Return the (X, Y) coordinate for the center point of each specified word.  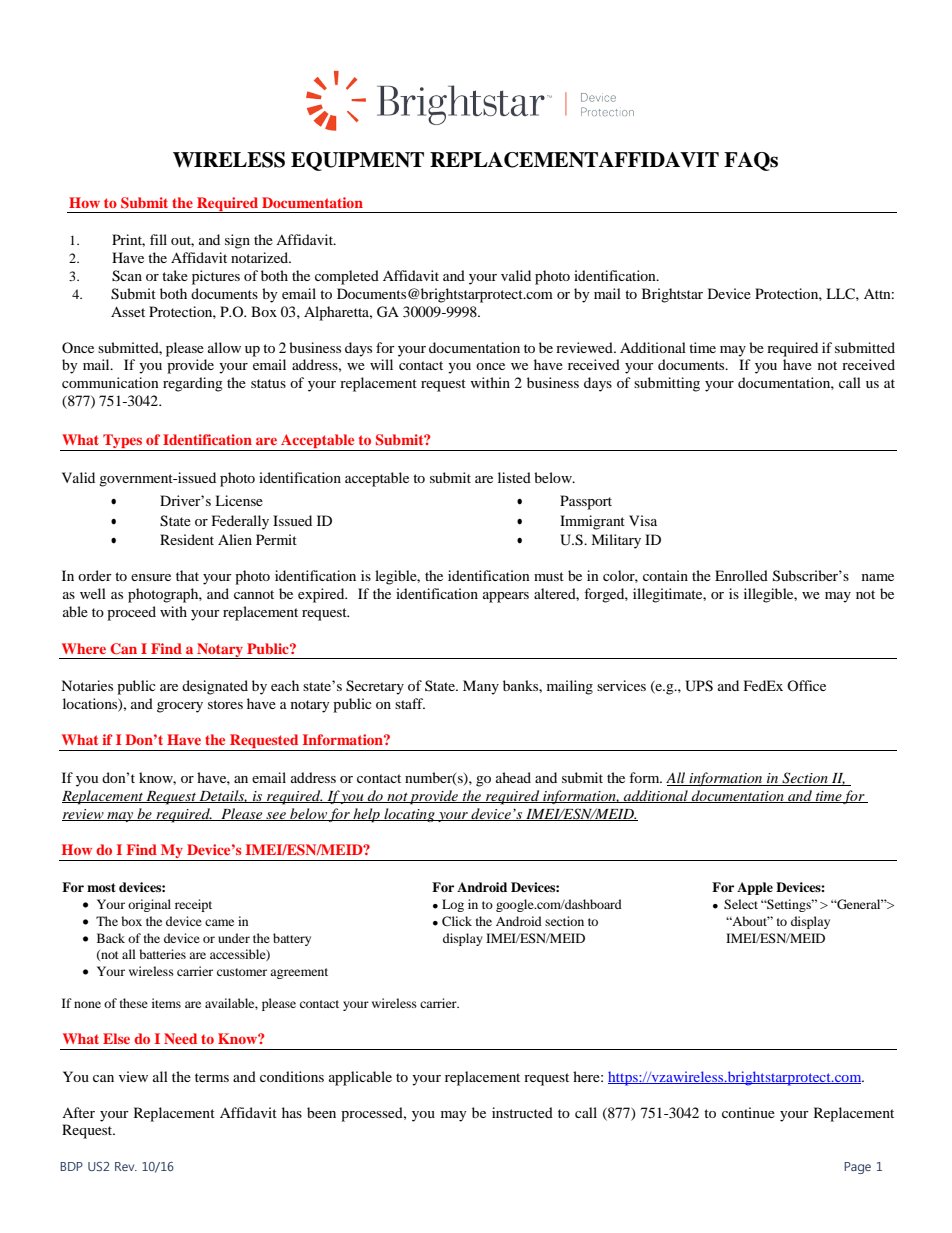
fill (158, 239)
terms (212, 1077)
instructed (522, 1112)
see (276, 816)
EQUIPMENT (357, 161)
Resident (187, 539)
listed (514, 477)
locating (409, 815)
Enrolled (741, 575)
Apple (755, 888)
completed (347, 277)
